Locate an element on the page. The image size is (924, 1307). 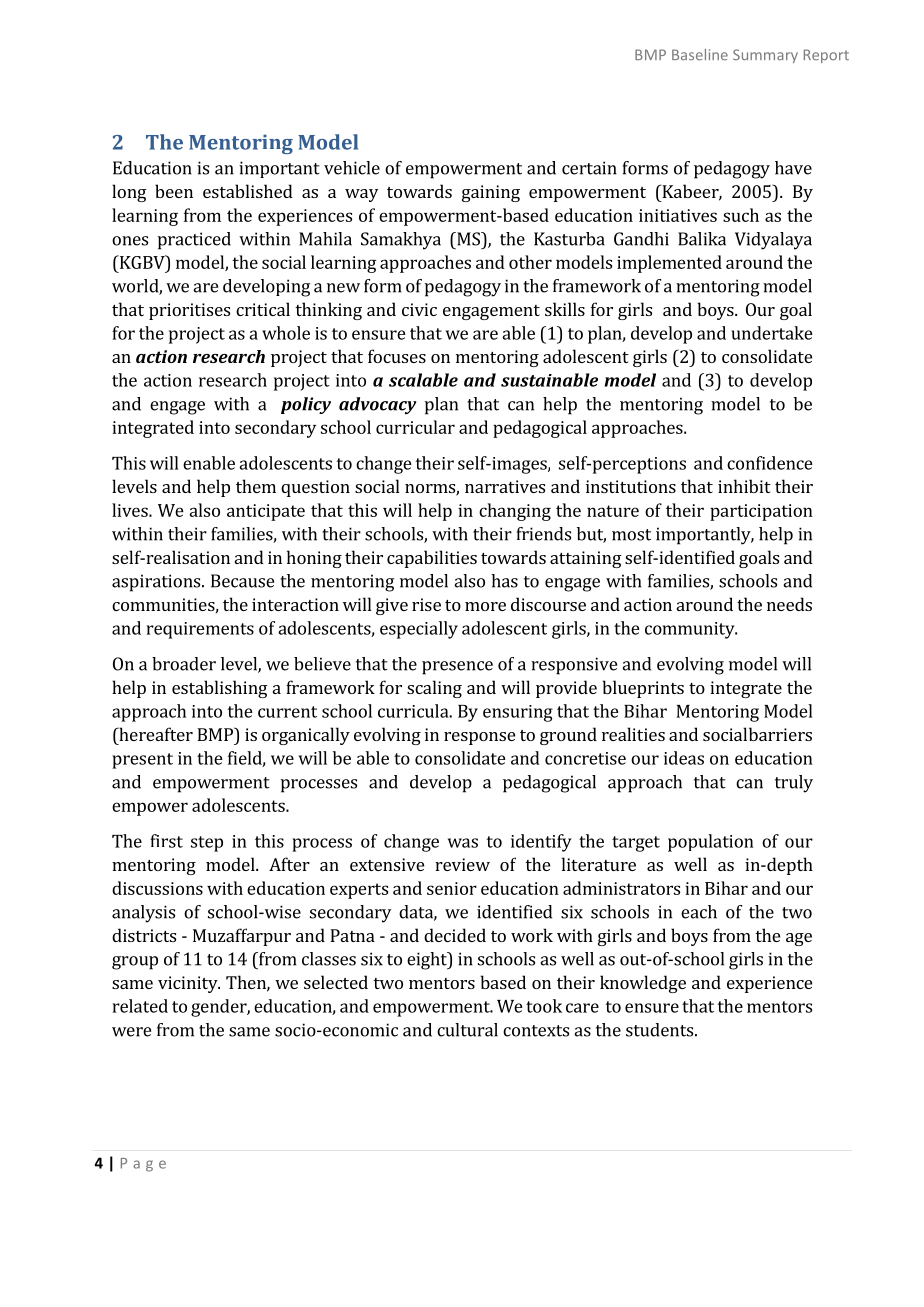
gaining is located at coordinates (491, 193).
